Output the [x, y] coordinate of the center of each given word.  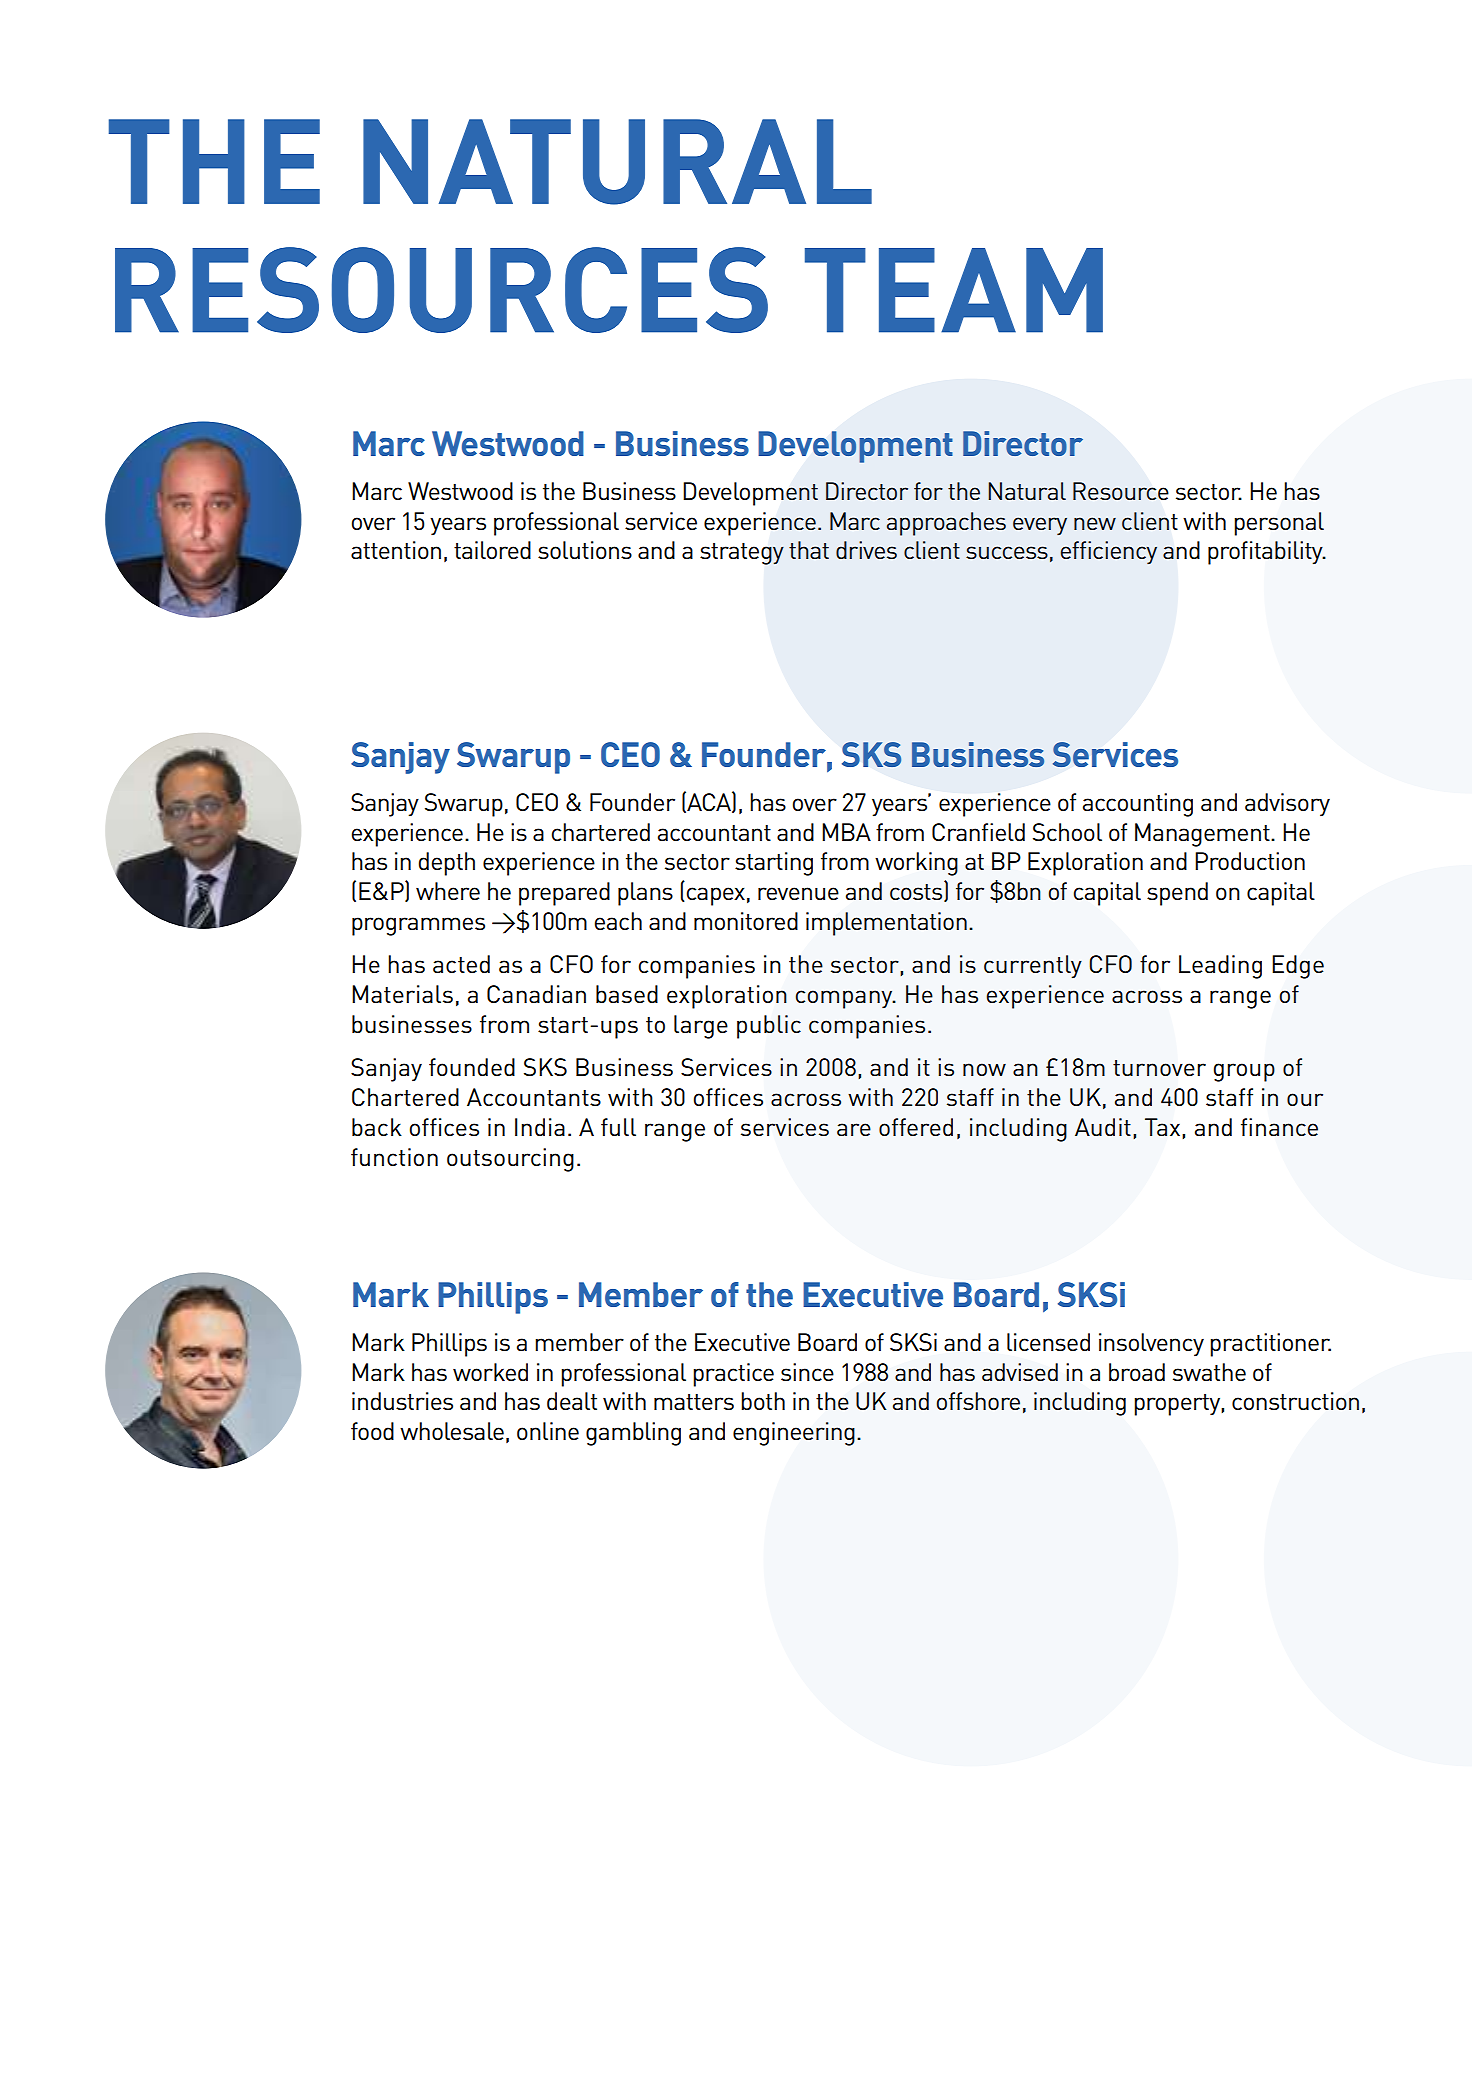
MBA [846, 832]
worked [490, 1372]
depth [447, 864]
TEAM [954, 290]
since [807, 1372]
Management [1203, 835]
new [1095, 523]
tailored [492, 550]
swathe [1209, 1372]
